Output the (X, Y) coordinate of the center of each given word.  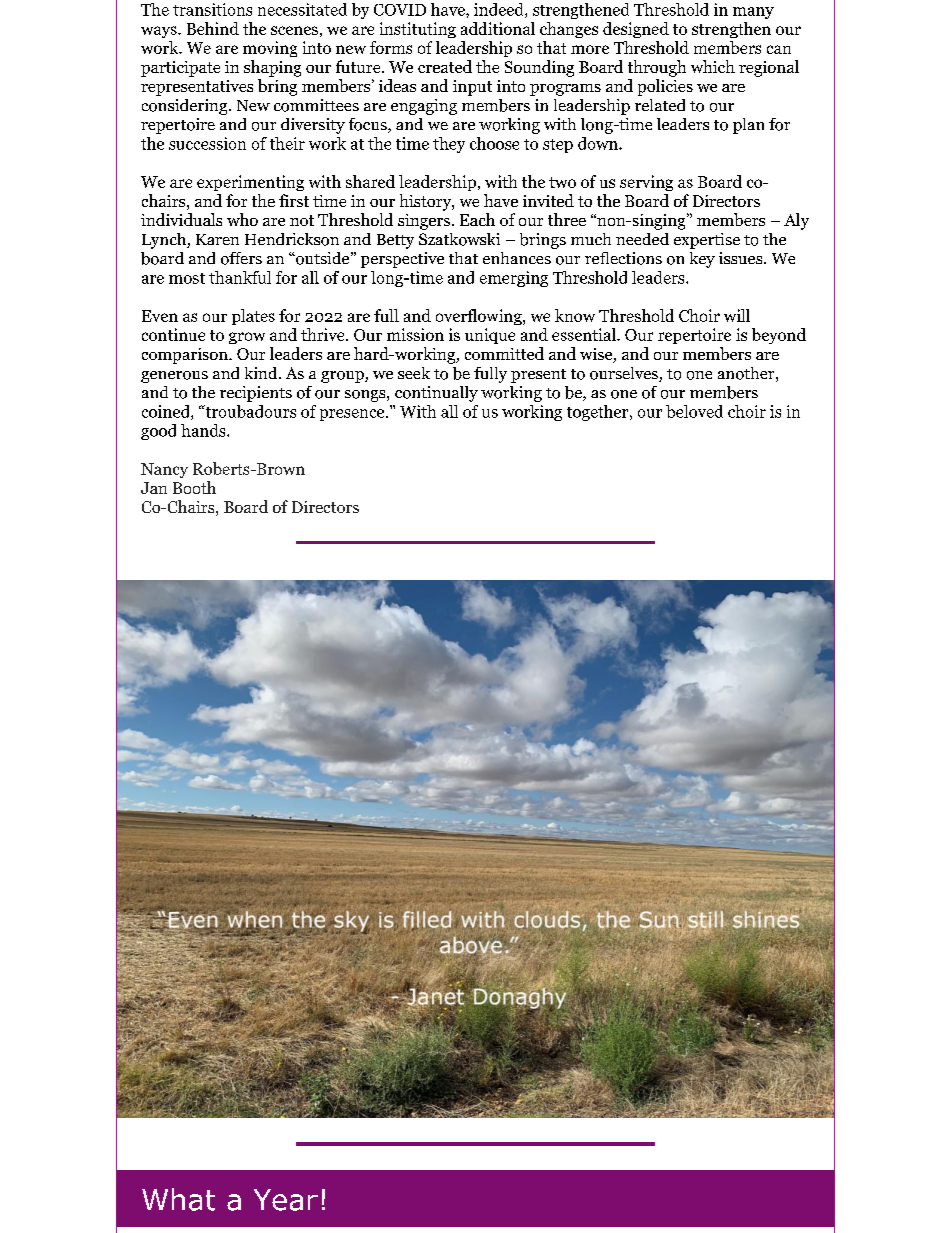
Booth (194, 487)
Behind (213, 28)
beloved (694, 411)
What (178, 1199)
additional (498, 28)
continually (436, 394)
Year (286, 1200)
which (713, 66)
